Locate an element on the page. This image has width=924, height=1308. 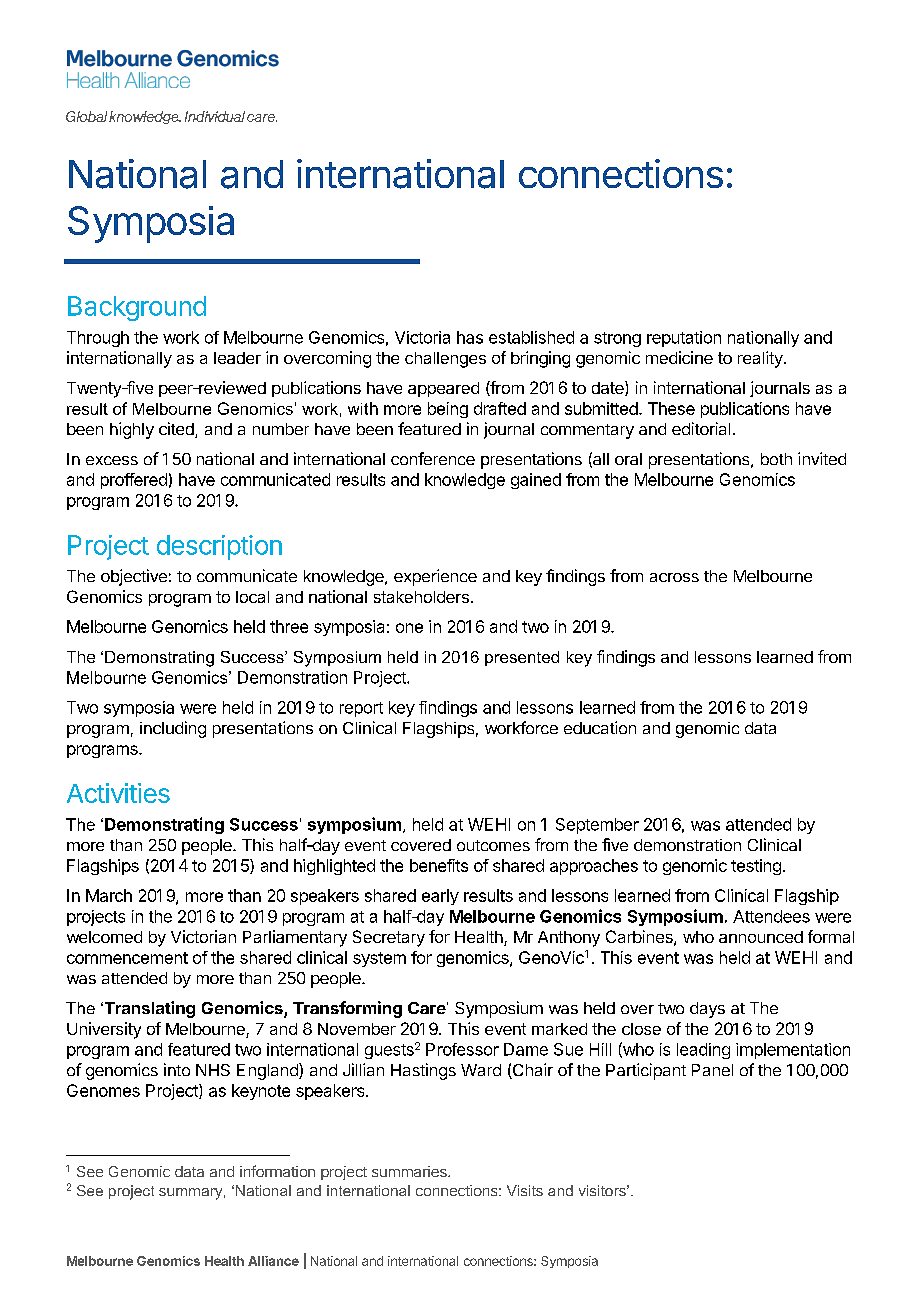
Alliance is located at coordinates (273, 1261).
